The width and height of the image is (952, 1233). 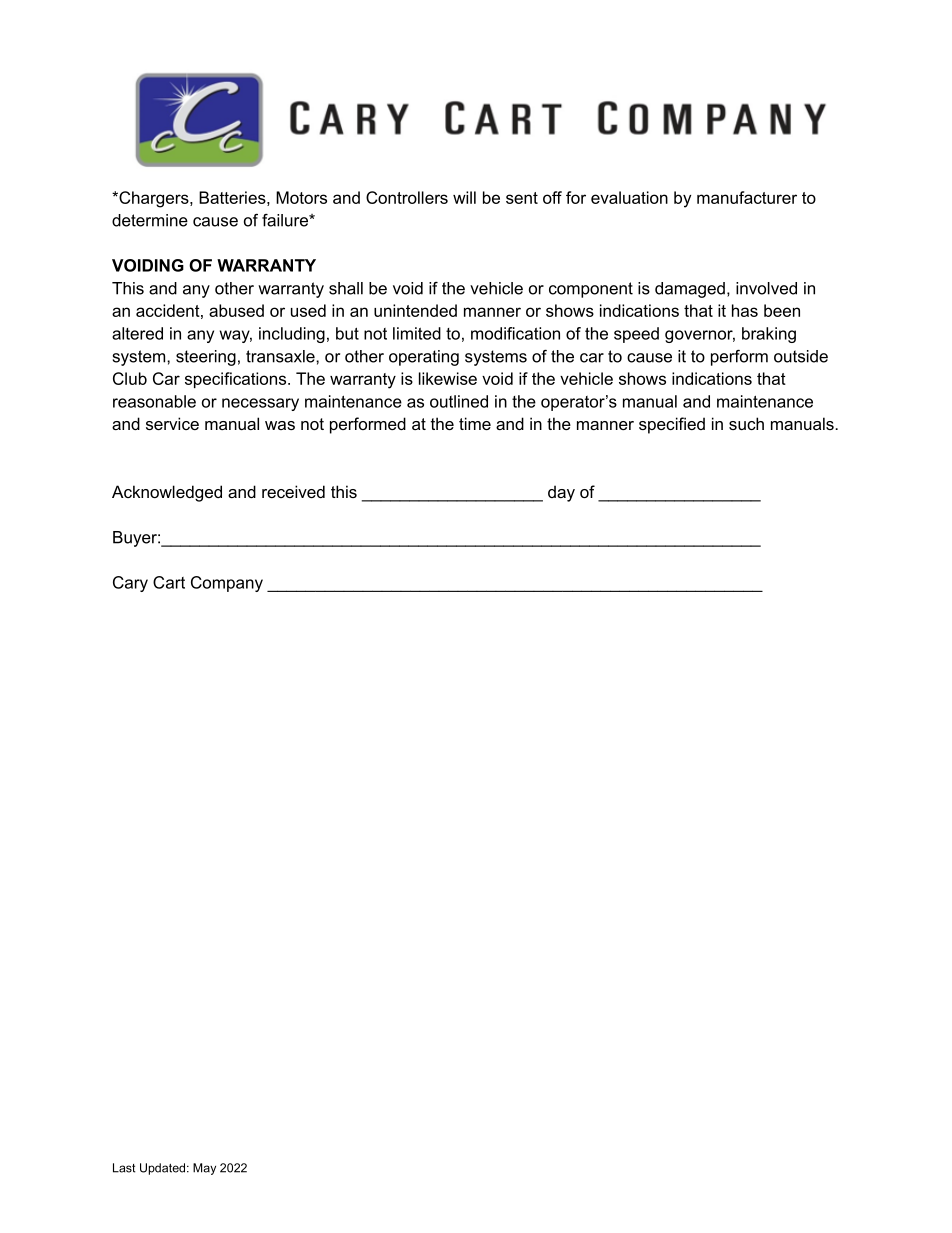 What do you see at coordinates (672, 425) in the image?
I see `specified` at bounding box center [672, 425].
